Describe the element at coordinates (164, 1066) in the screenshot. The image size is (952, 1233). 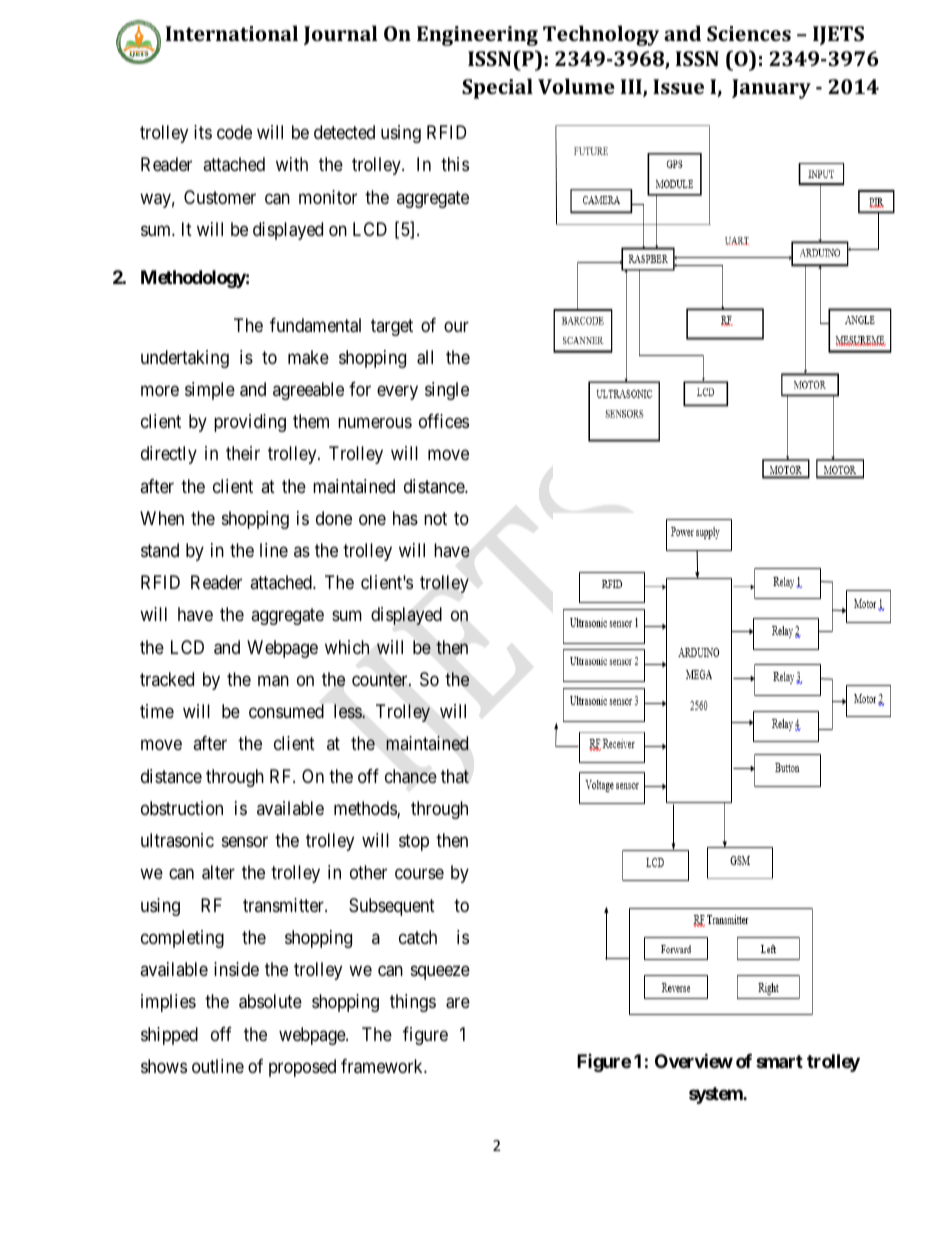
I see `shows` at that location.
